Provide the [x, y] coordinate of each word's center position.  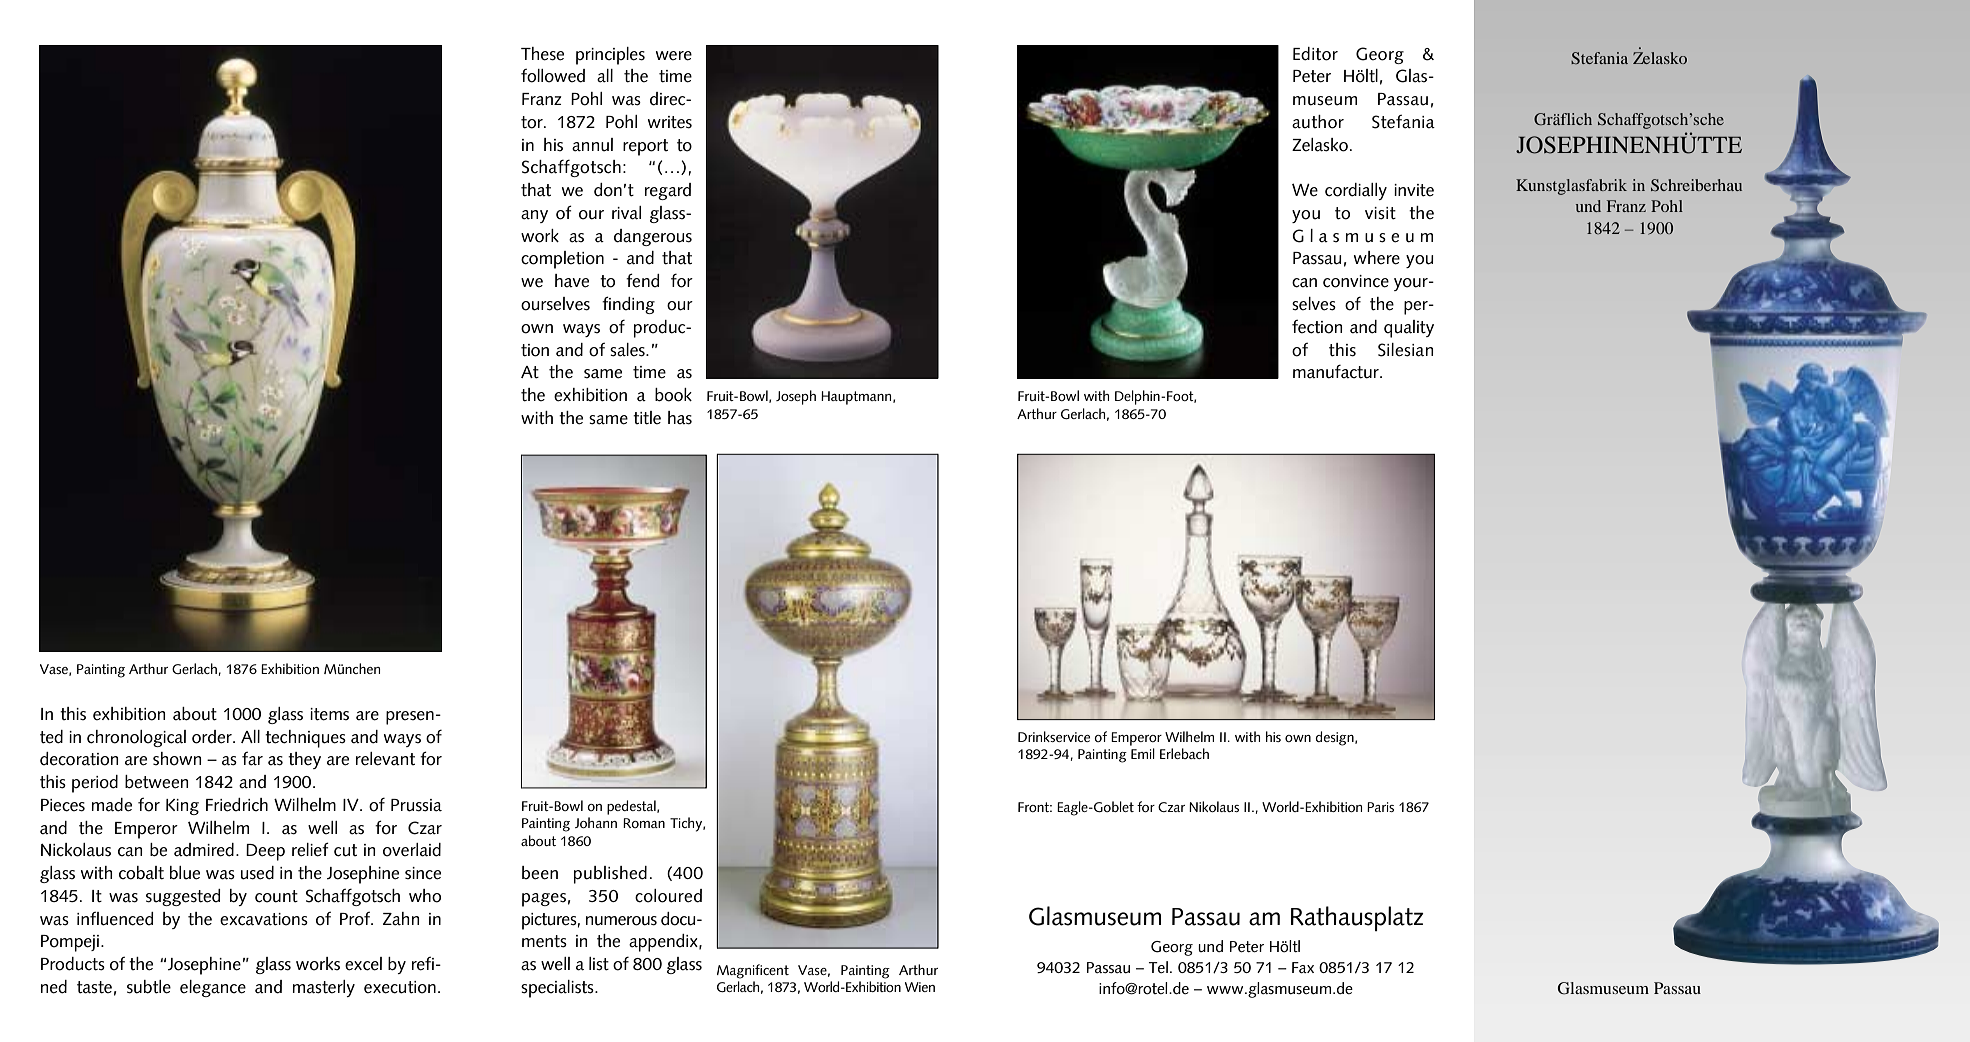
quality [1409, 329]
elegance [213, 988]
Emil [1143, 753]
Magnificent [753, 971]
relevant [385, 759]
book [673, 395]
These [542, 54]
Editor [1315, 54]
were [674, 56]
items [329, 714]
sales [628, 350]
